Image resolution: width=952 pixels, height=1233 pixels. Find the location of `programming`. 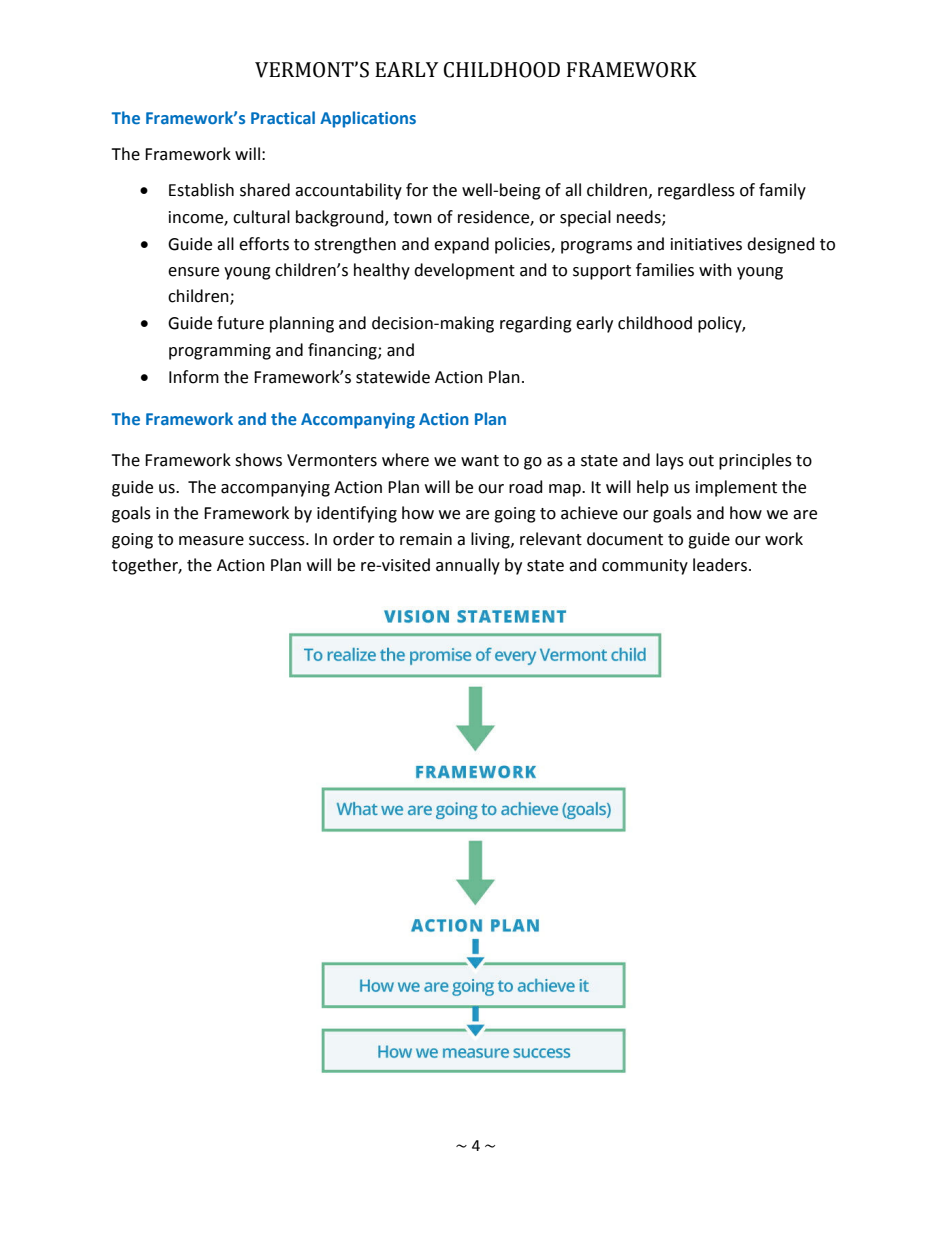

programming is located at coordinates (220, 352).
